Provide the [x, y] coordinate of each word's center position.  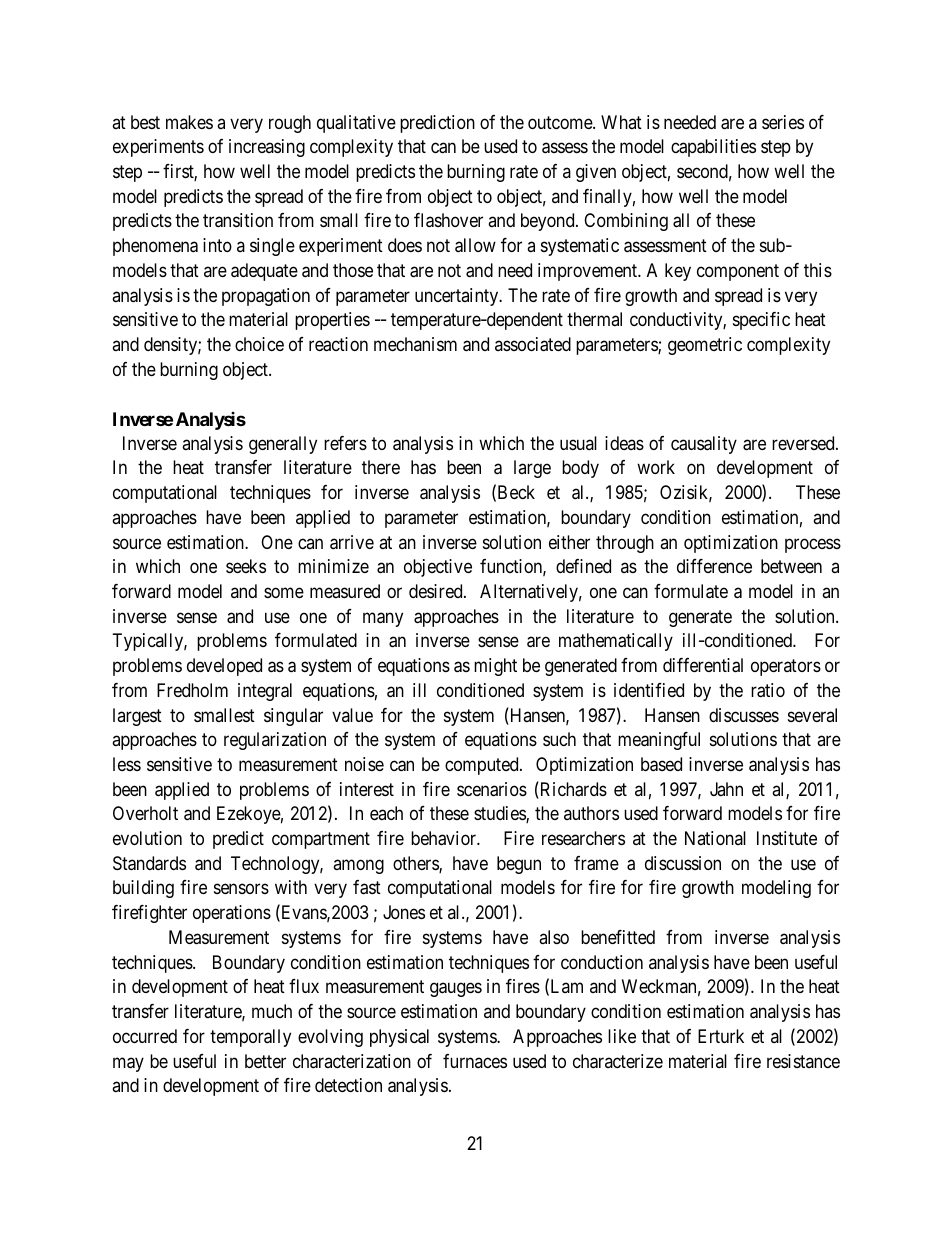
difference [714, 566]
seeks [246, 566]
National [715, 838]
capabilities [713, 148]
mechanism [415, 344]
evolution [147, 838]
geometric [705, 346]
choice [259, 344]
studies [500, 814]
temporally [250, 1038]
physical [399, 1038]
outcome [561, 122]
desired [437, 591]
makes [189, 122]
